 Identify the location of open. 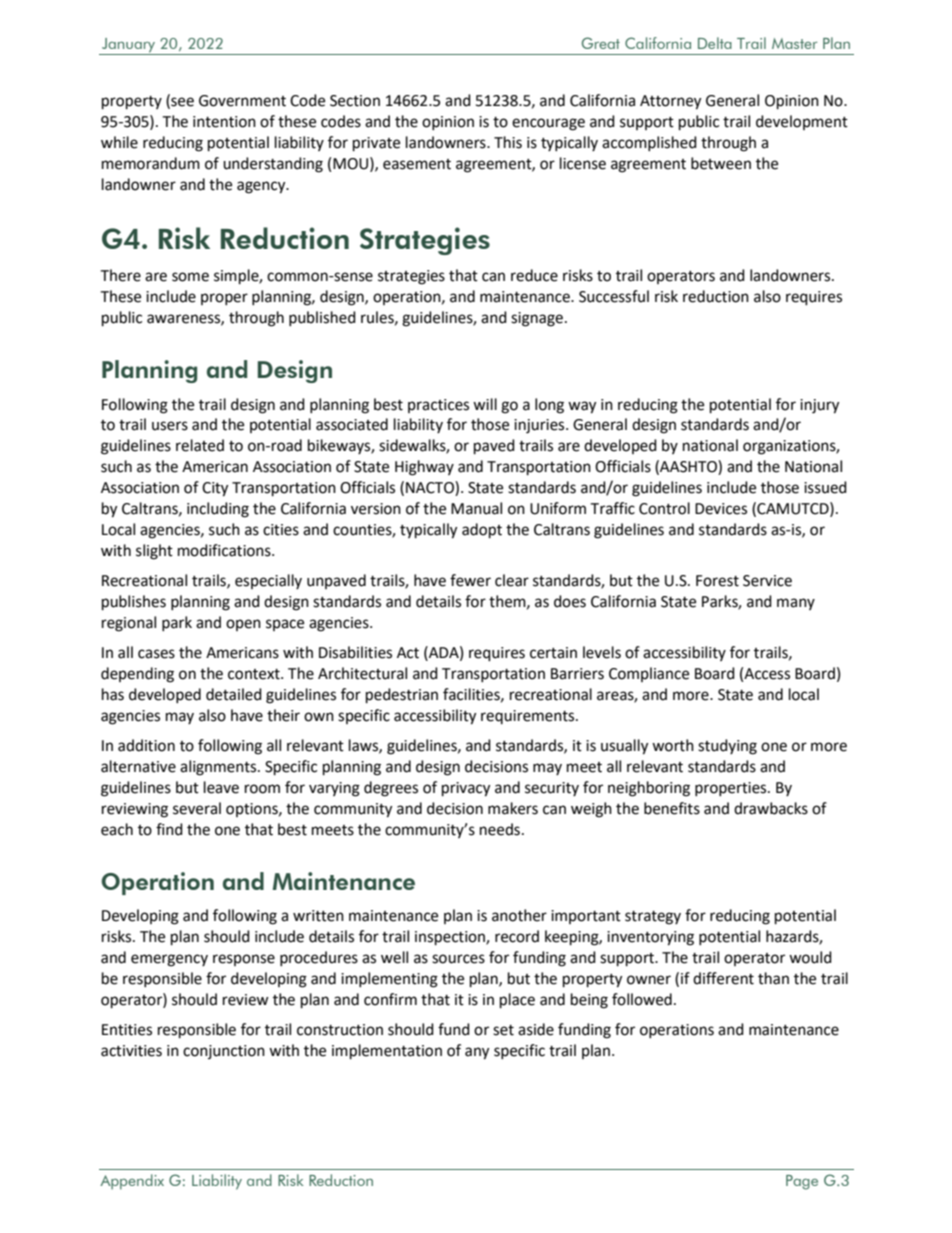
(243, 625).
